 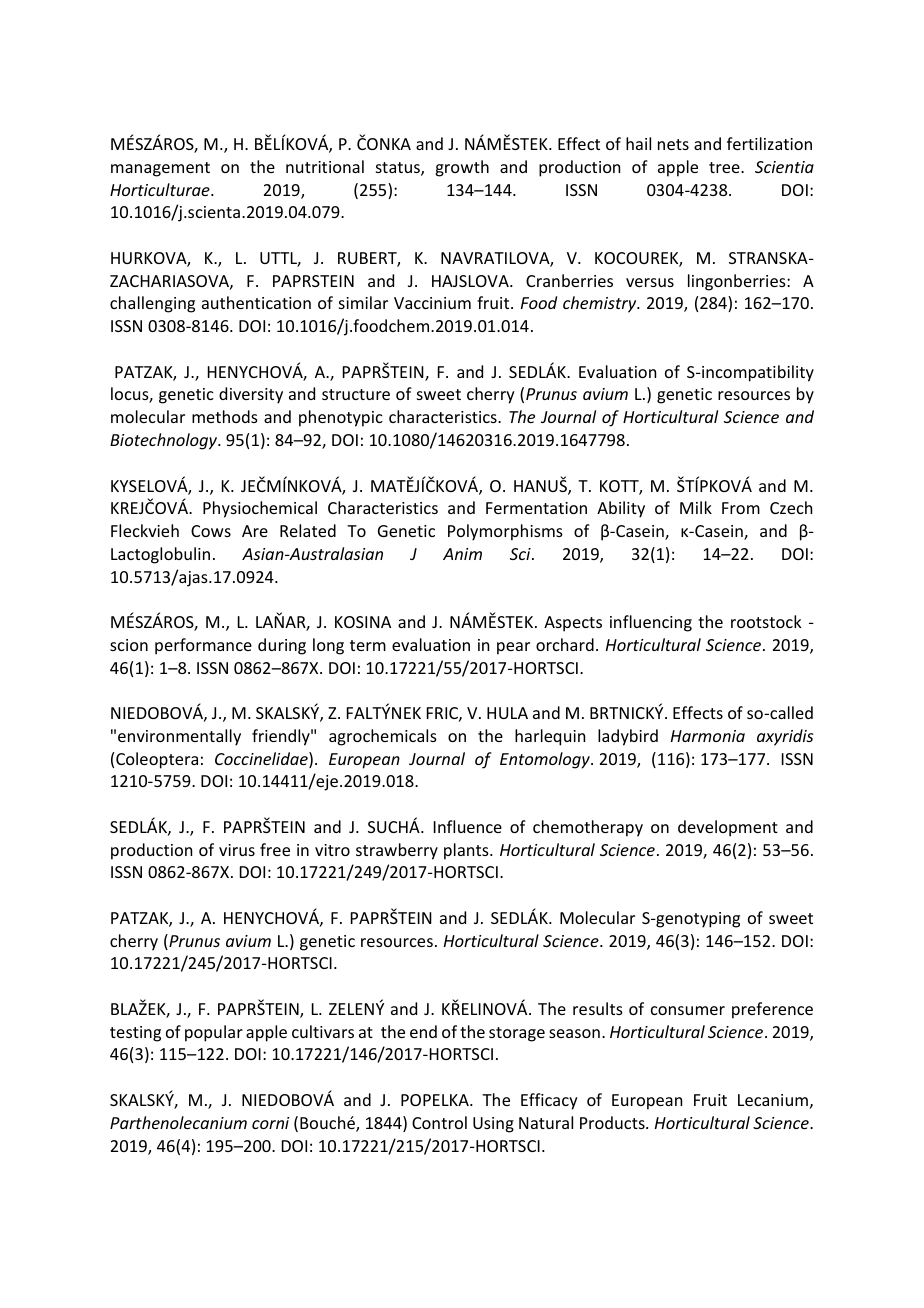 I want to click on Harmonia, so click(x=708, y=736).
